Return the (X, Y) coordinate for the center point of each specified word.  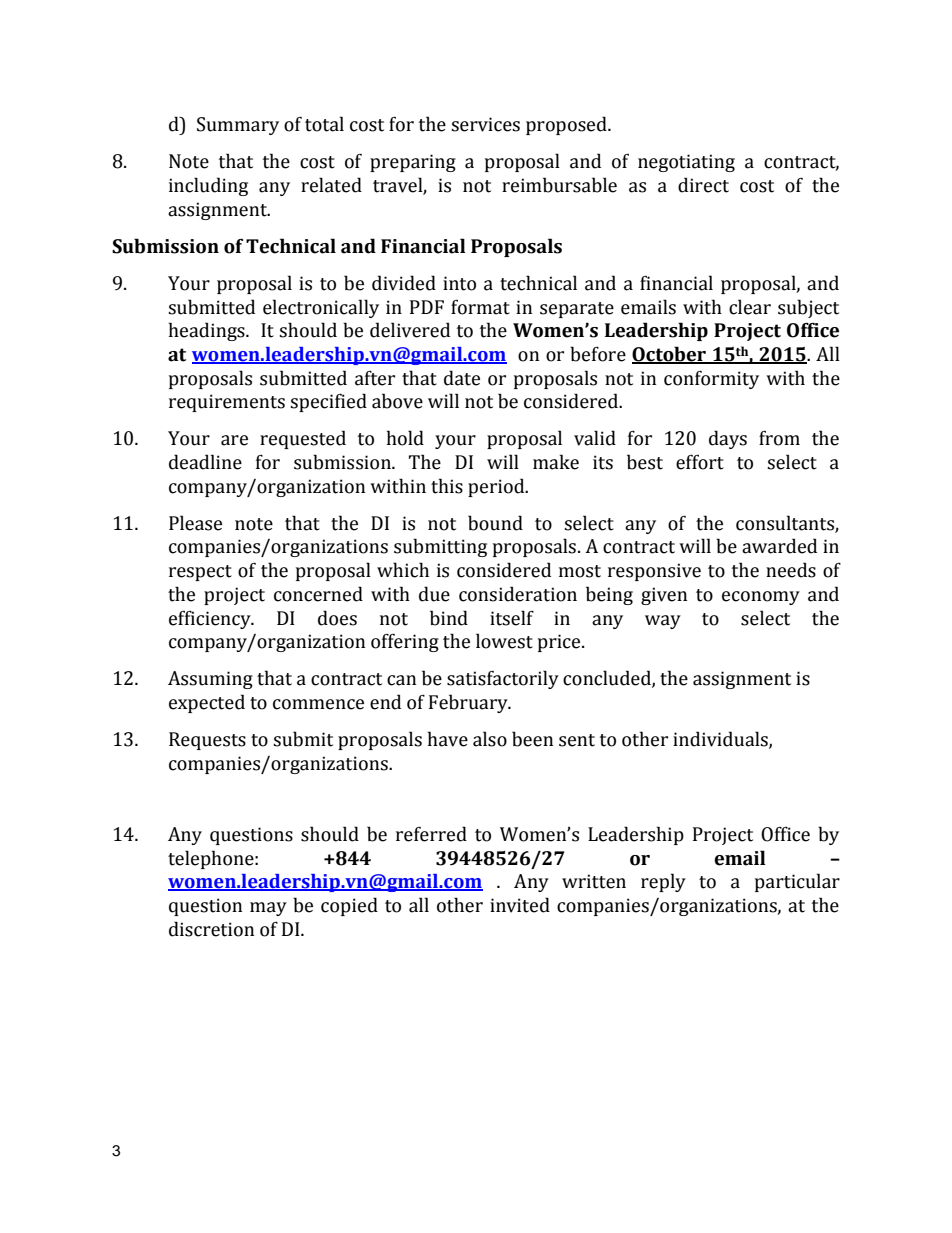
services (485, 124)
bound (495, 523)
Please (195, 523)
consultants (786, 523)
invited (520, 905)
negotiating (686, 163)
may (268, 909)
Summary (238, 126)
